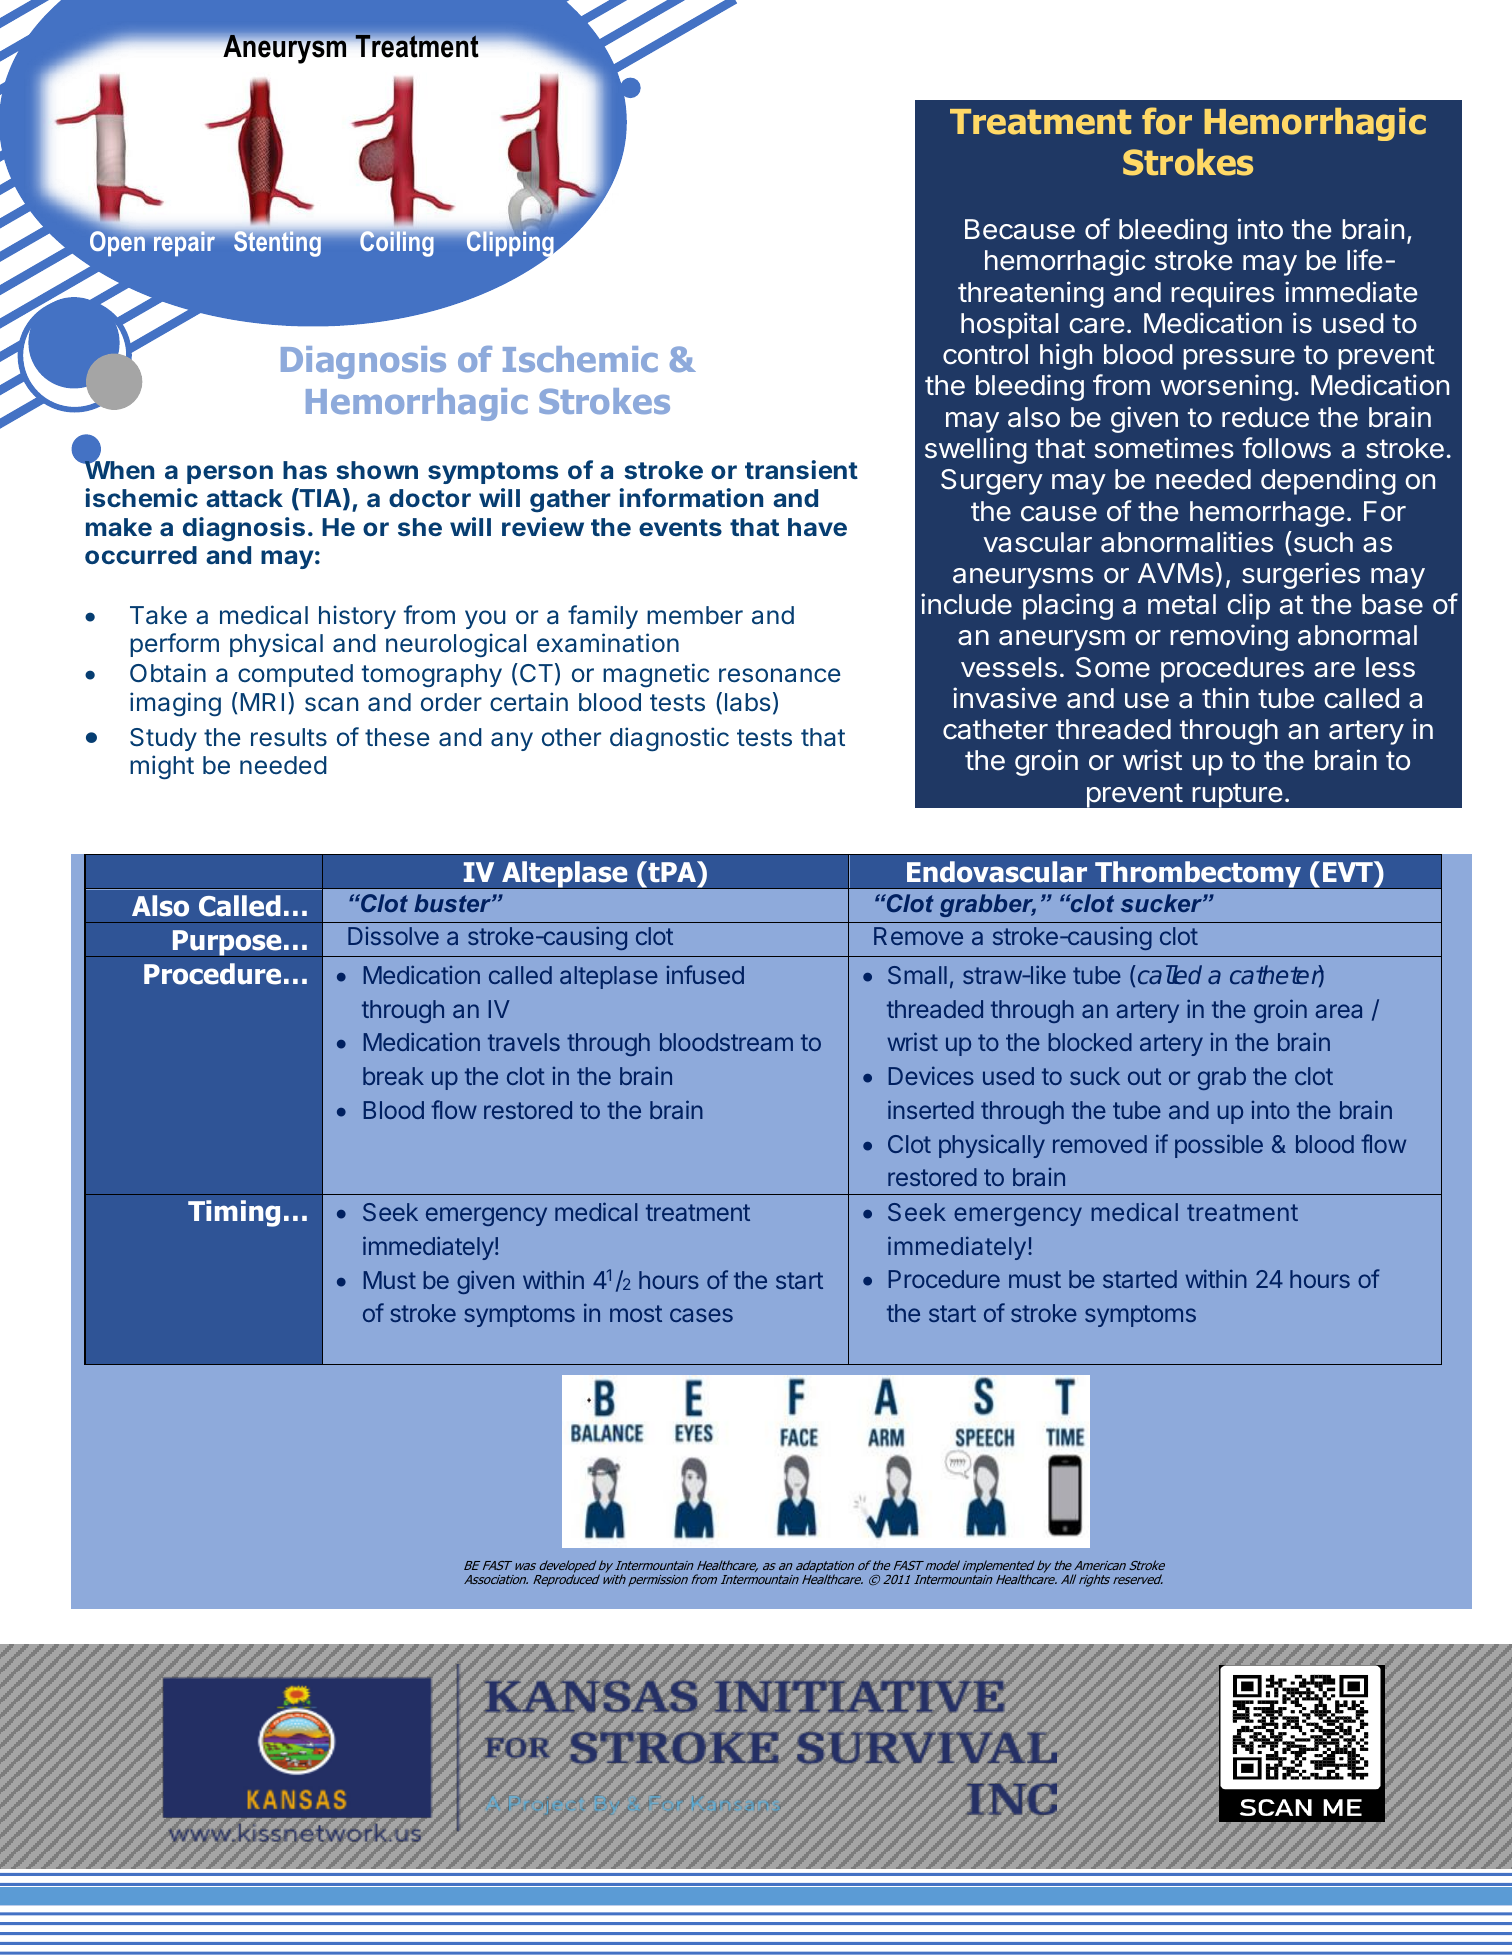 The image size is (1512, 1956). What do you see at coordinates (393, 1076) in the screenshot?
I see `break` at bounding box center [393, 1076].
